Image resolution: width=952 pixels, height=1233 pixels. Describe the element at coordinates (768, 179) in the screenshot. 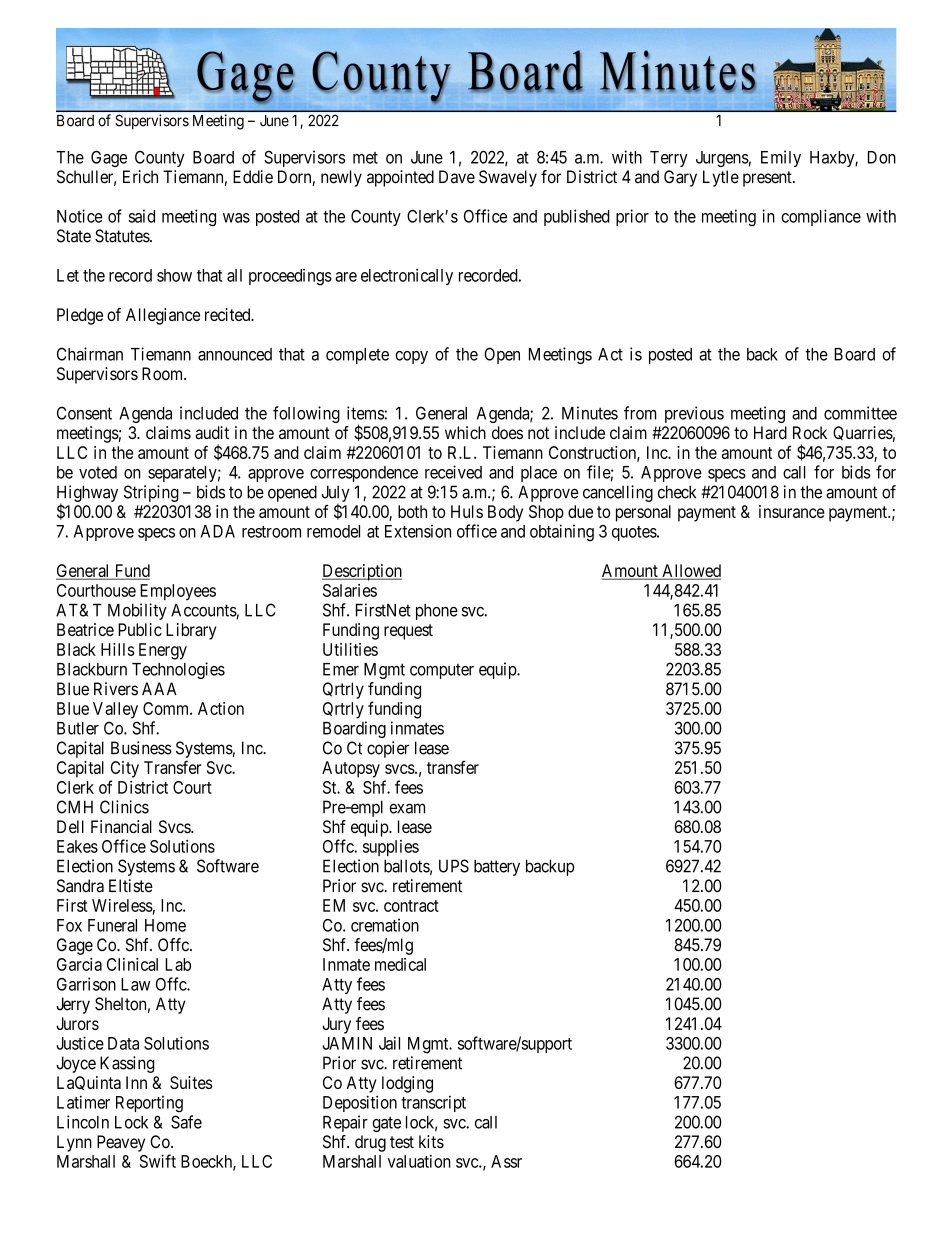

I see `present` at that location.
